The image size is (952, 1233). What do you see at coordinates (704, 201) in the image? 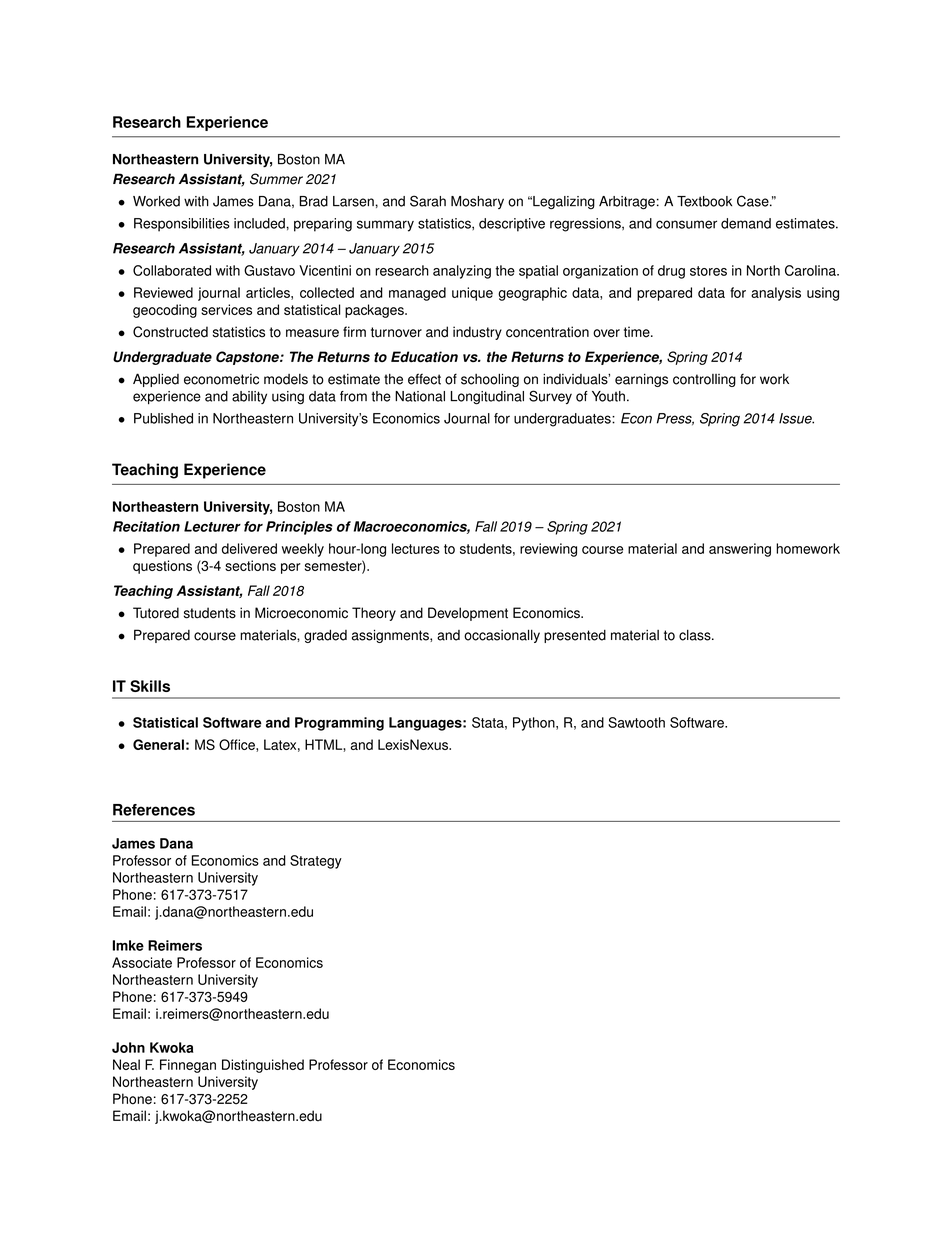
I see `Textbook` at bounding box center [704, 201].
